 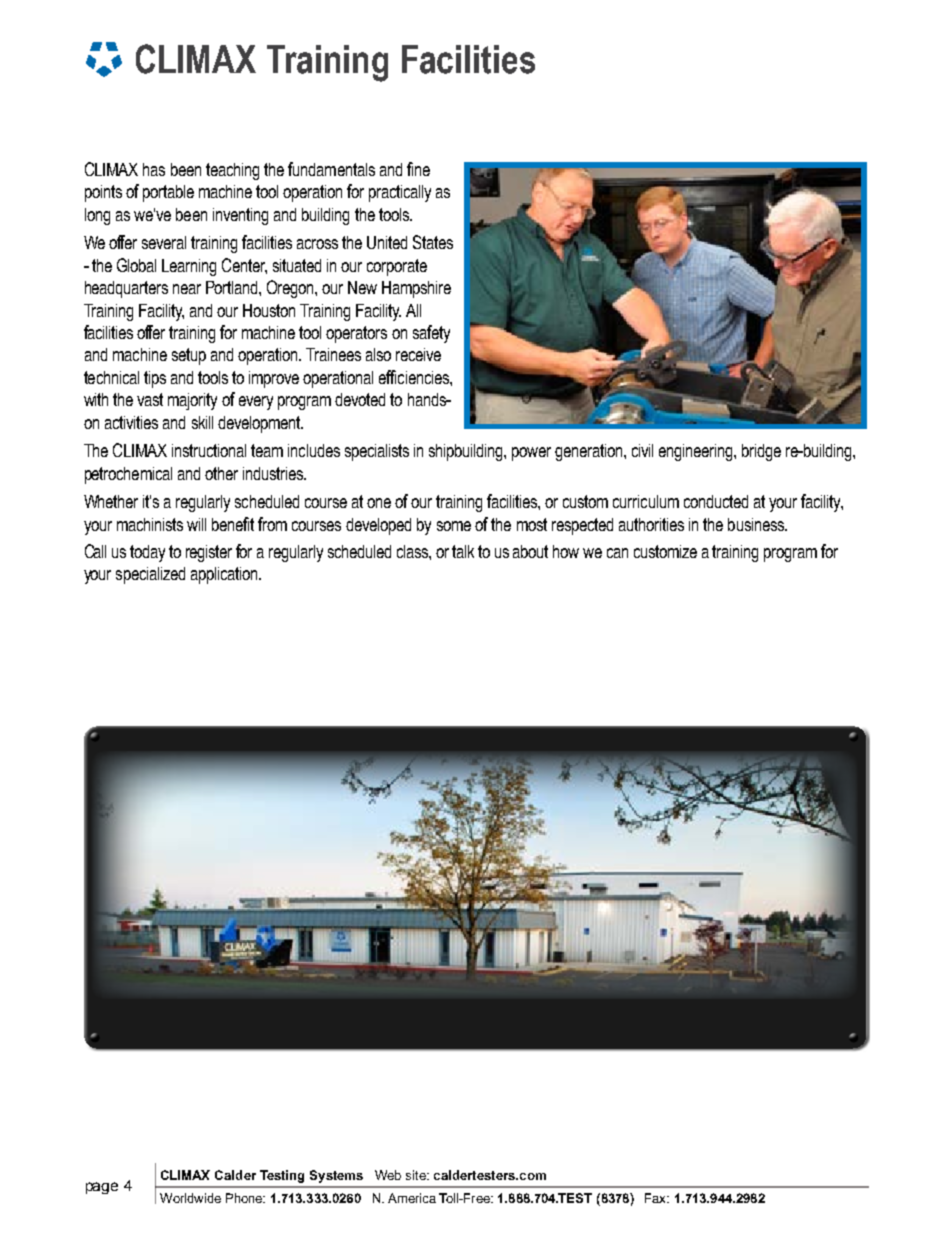 I want to click on majority, so click(x=192, y=401).
